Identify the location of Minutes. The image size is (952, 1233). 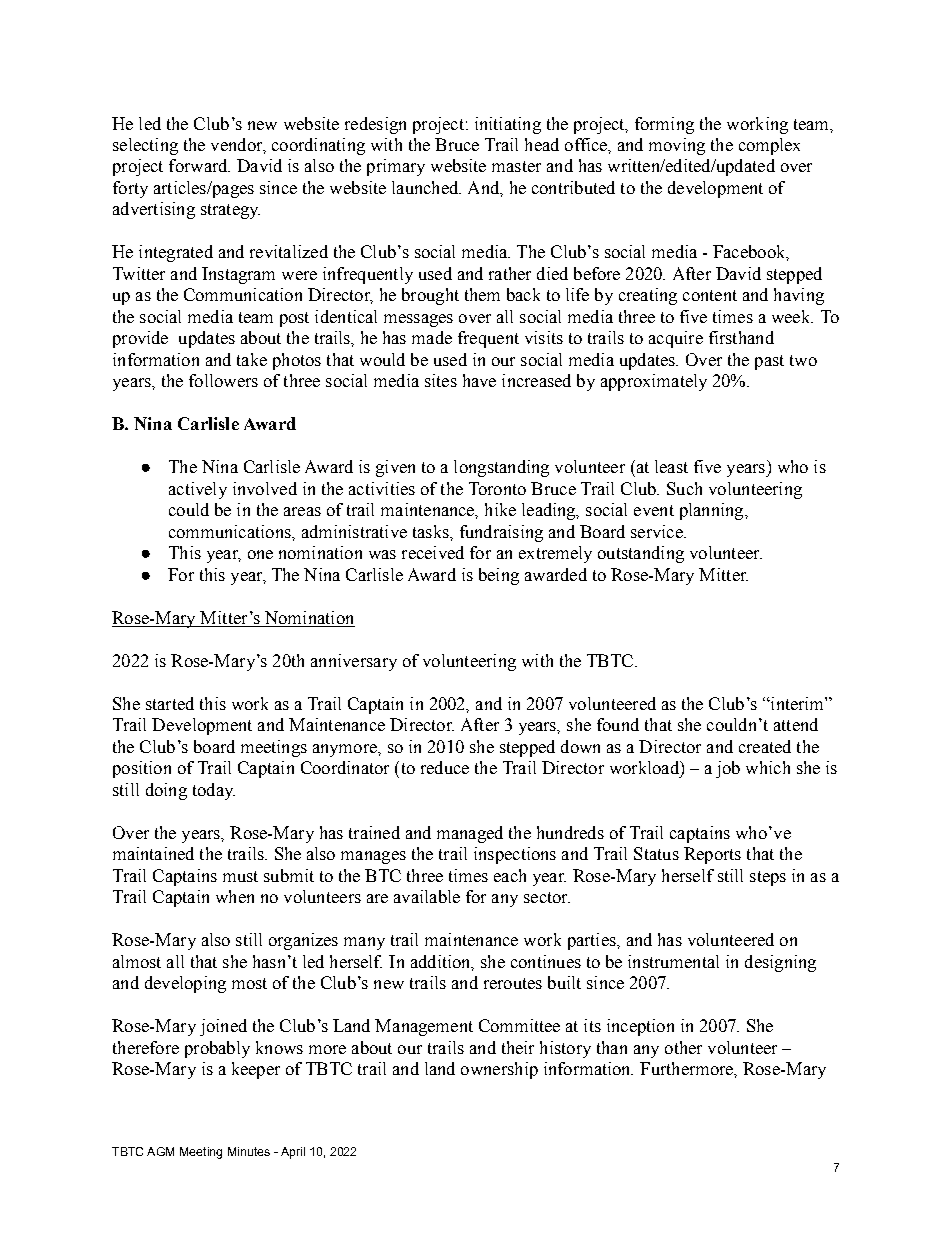
(249, 1151).
